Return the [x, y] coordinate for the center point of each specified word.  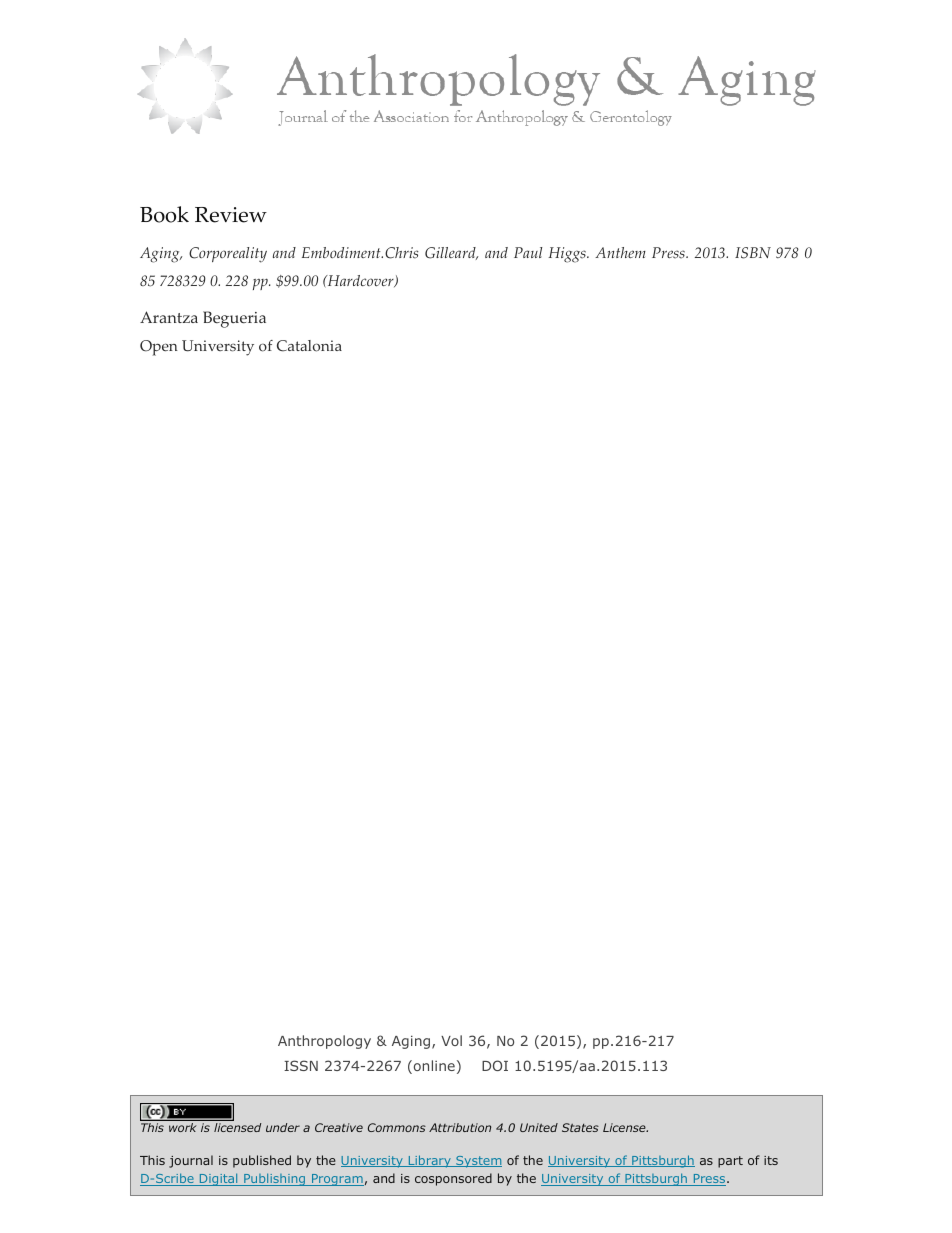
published [262, 1161]
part [730, 1162]
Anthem [620, 252]
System [478, 1162]
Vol [451, 1040]
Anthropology [324, 1042]
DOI [495, 1065]
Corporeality [228, 255]
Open [159, 348]
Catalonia [309, 346]
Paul [528, 252]
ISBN [753, 253]
